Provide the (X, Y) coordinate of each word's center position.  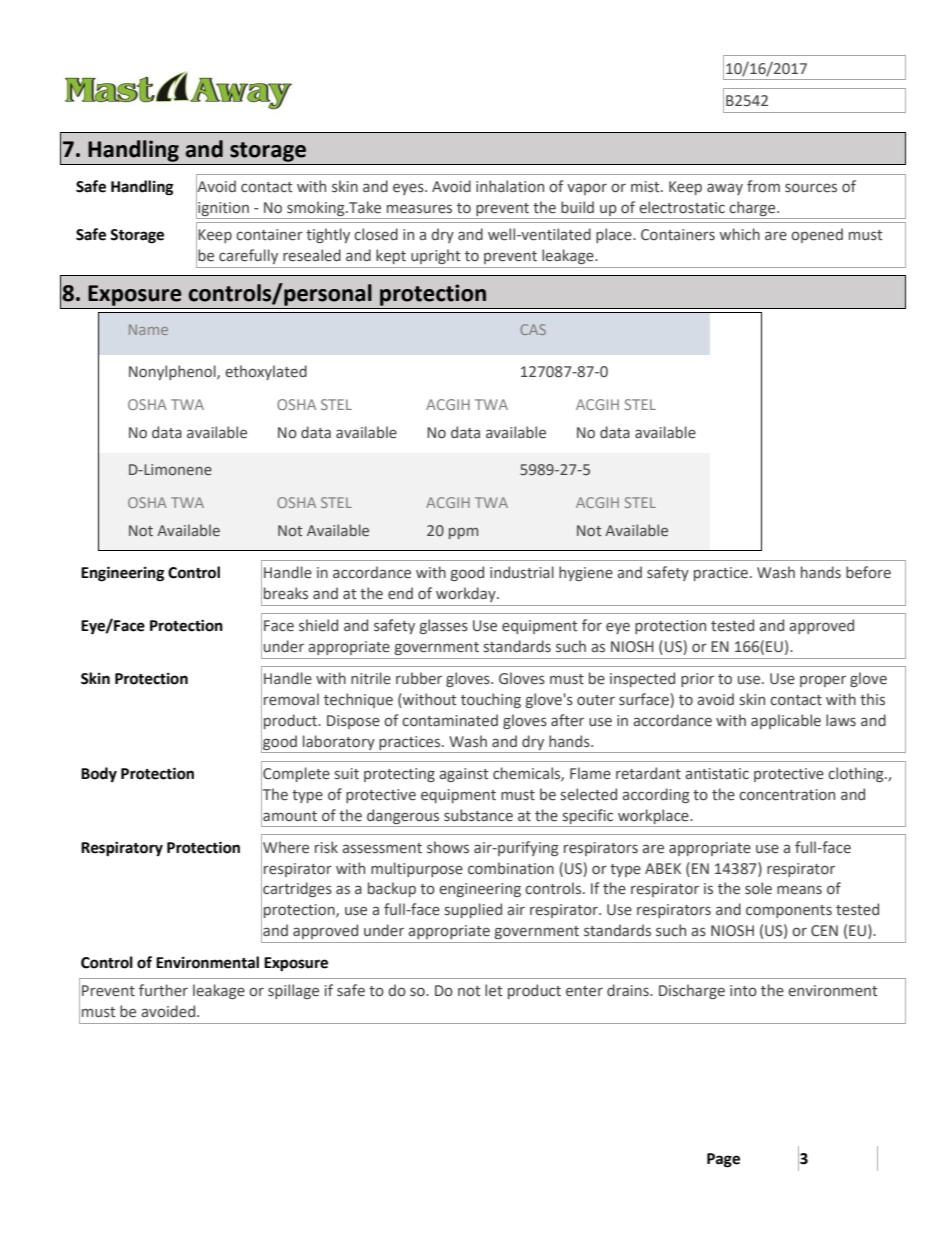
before (868, 572)
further (163, 990)
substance (478, 815)
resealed (312, 255)
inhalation (510, 186)
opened (817, 235)
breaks (286, 593)
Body (99, 774)
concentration (787, 795)
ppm (463, 533)
